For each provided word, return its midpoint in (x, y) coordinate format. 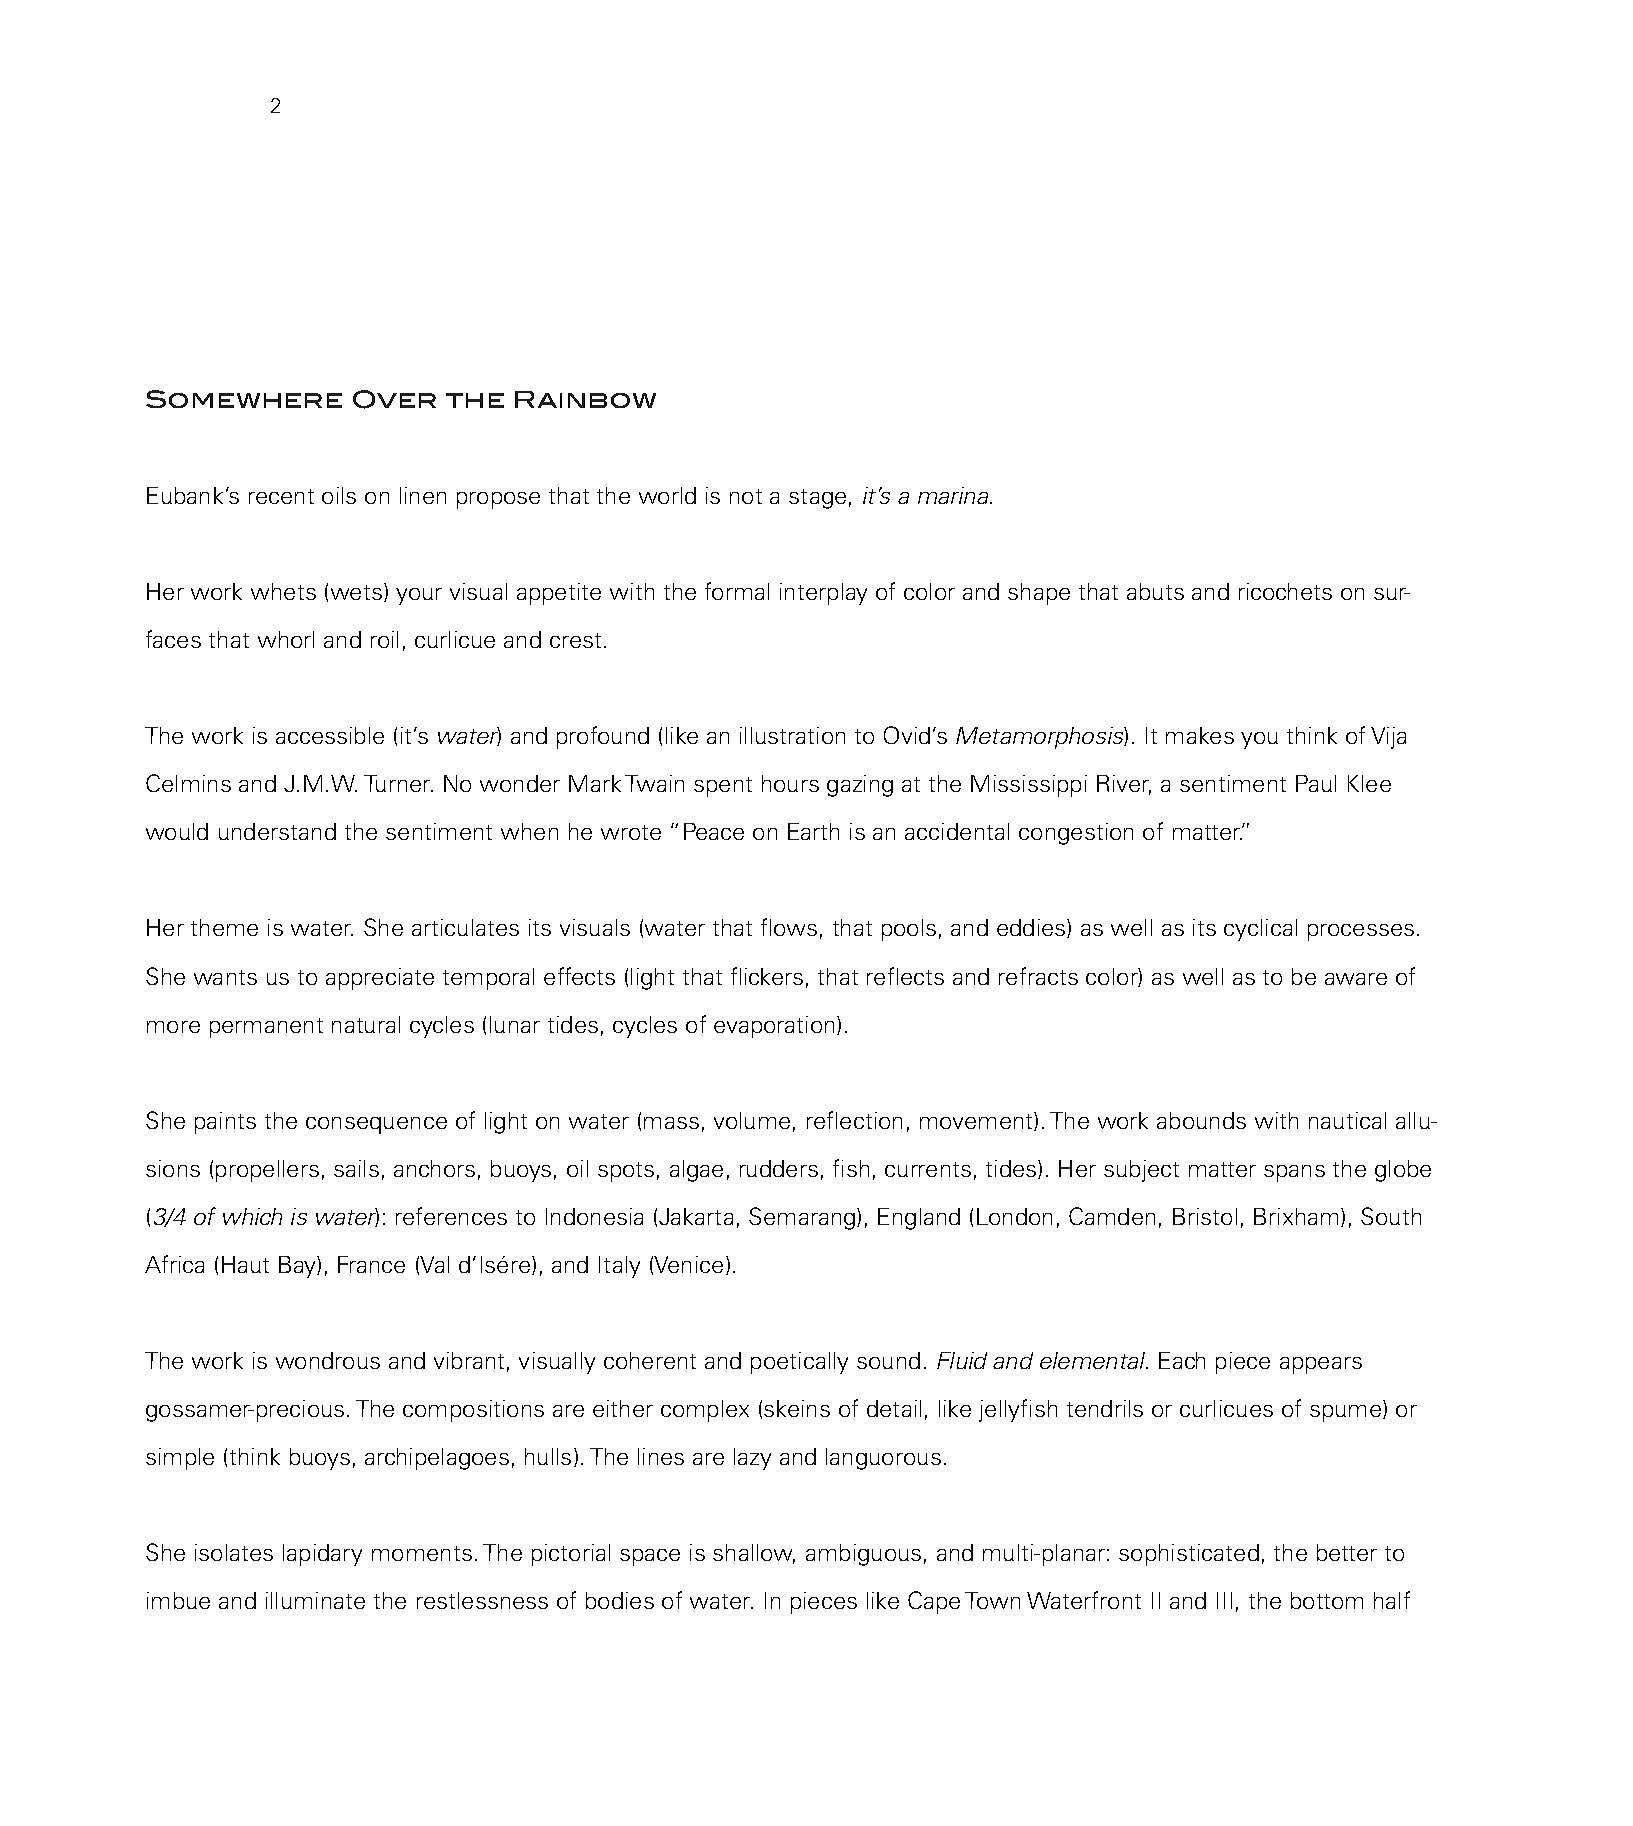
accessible (330, 735)
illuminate (315, 1600)
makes (1200, 735)
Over (394, 399)
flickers (767, 976)
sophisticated (1189, 1555)
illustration (792, 735)
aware (1356, 979)
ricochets (1285, 591)
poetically (799, 1363)
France (371, 1264)
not (746, 496)
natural (366, 1024)
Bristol (1205, 1216)
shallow (754, 1554)
